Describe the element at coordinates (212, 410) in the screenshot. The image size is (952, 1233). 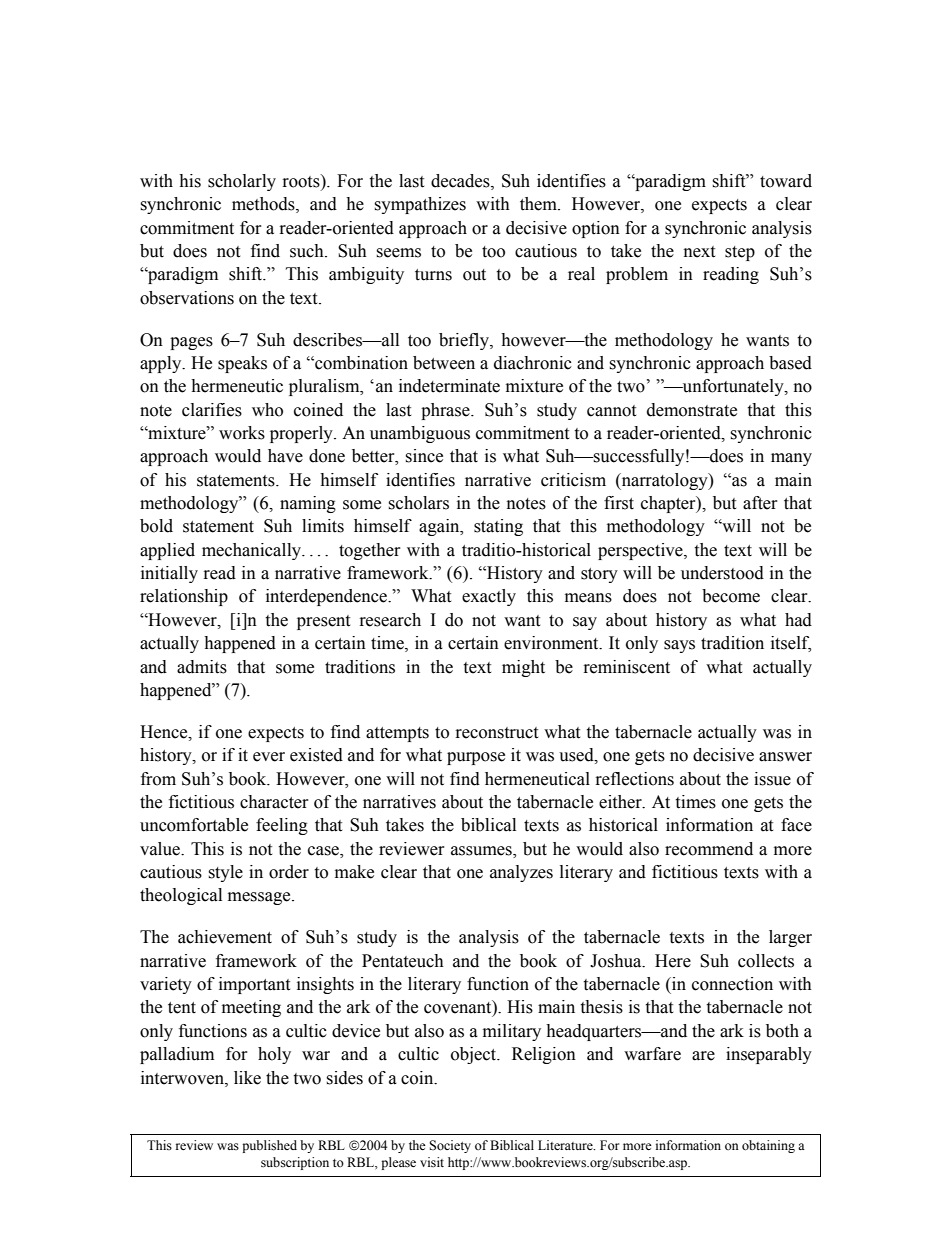
I see `clarifies` at that location.
